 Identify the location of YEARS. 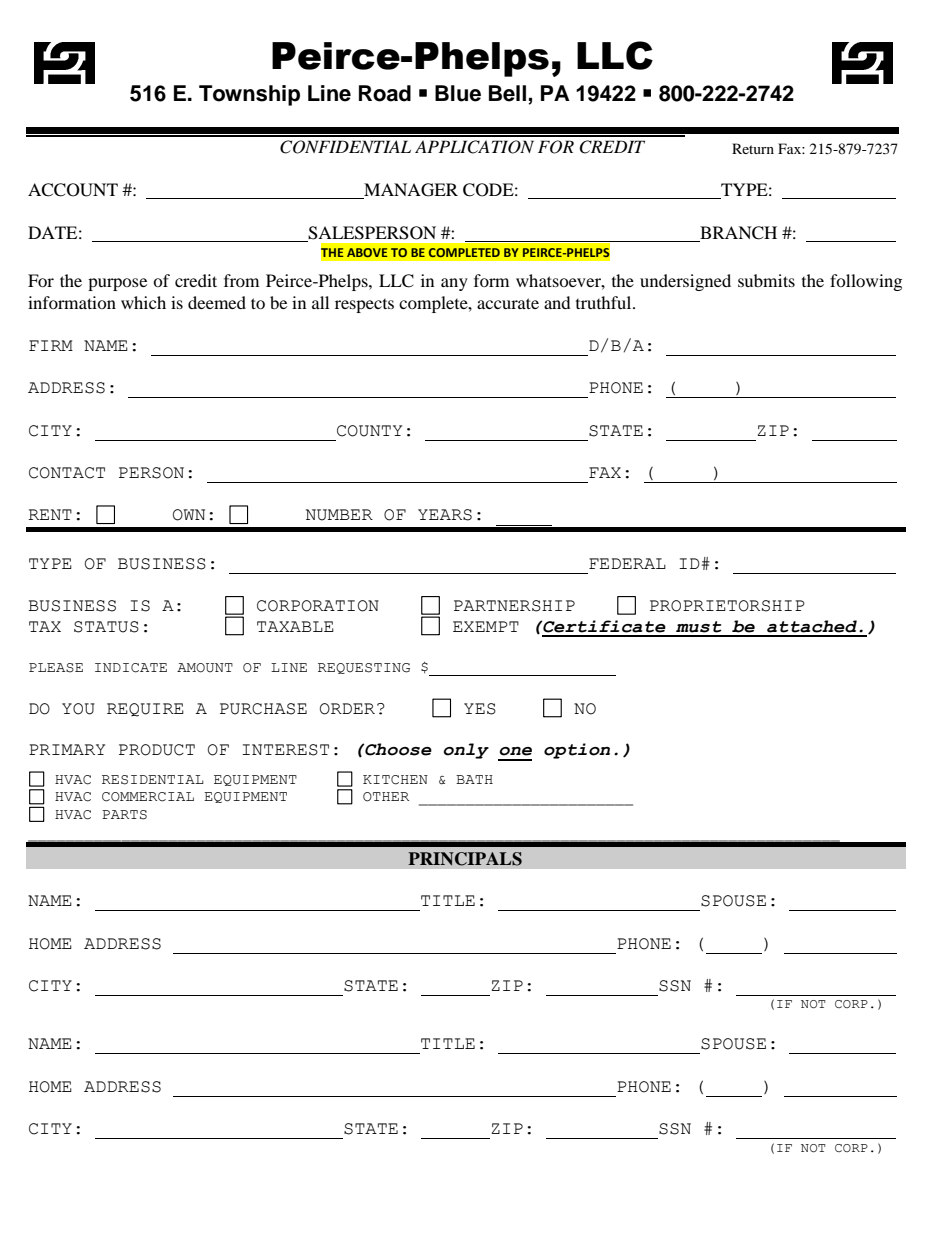
(445, 515).
